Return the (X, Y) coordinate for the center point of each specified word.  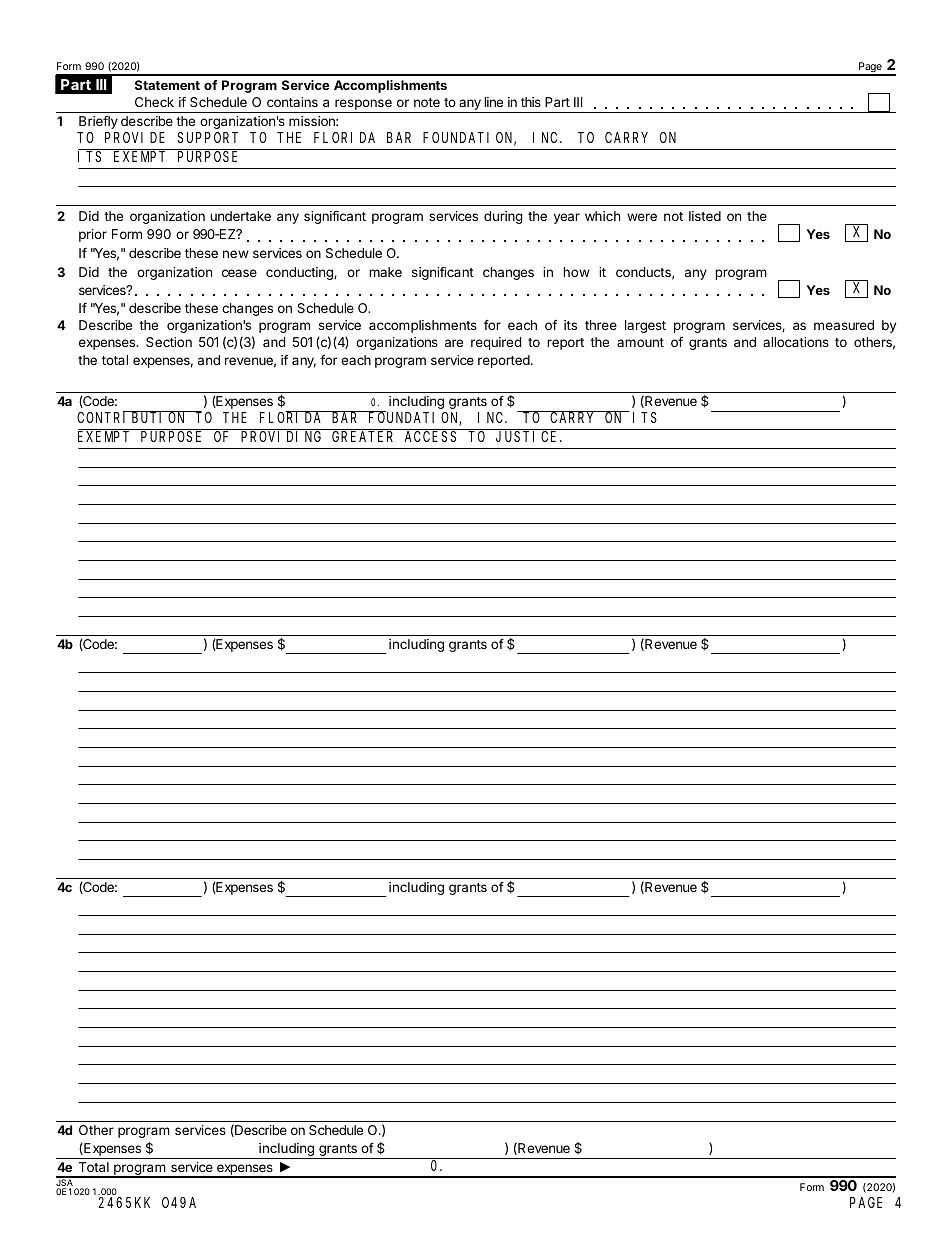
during (503, 217)
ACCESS (430, 436)
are (454, 343)
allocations (796, 342)
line (493, 102)
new (236, 254)
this (531, 102)
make (385, 272)
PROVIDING (281, 436)
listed (705, 216)
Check (154, 102)
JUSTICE (528, 436)
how (576, 272)
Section (169, 342)
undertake (240, 216)
